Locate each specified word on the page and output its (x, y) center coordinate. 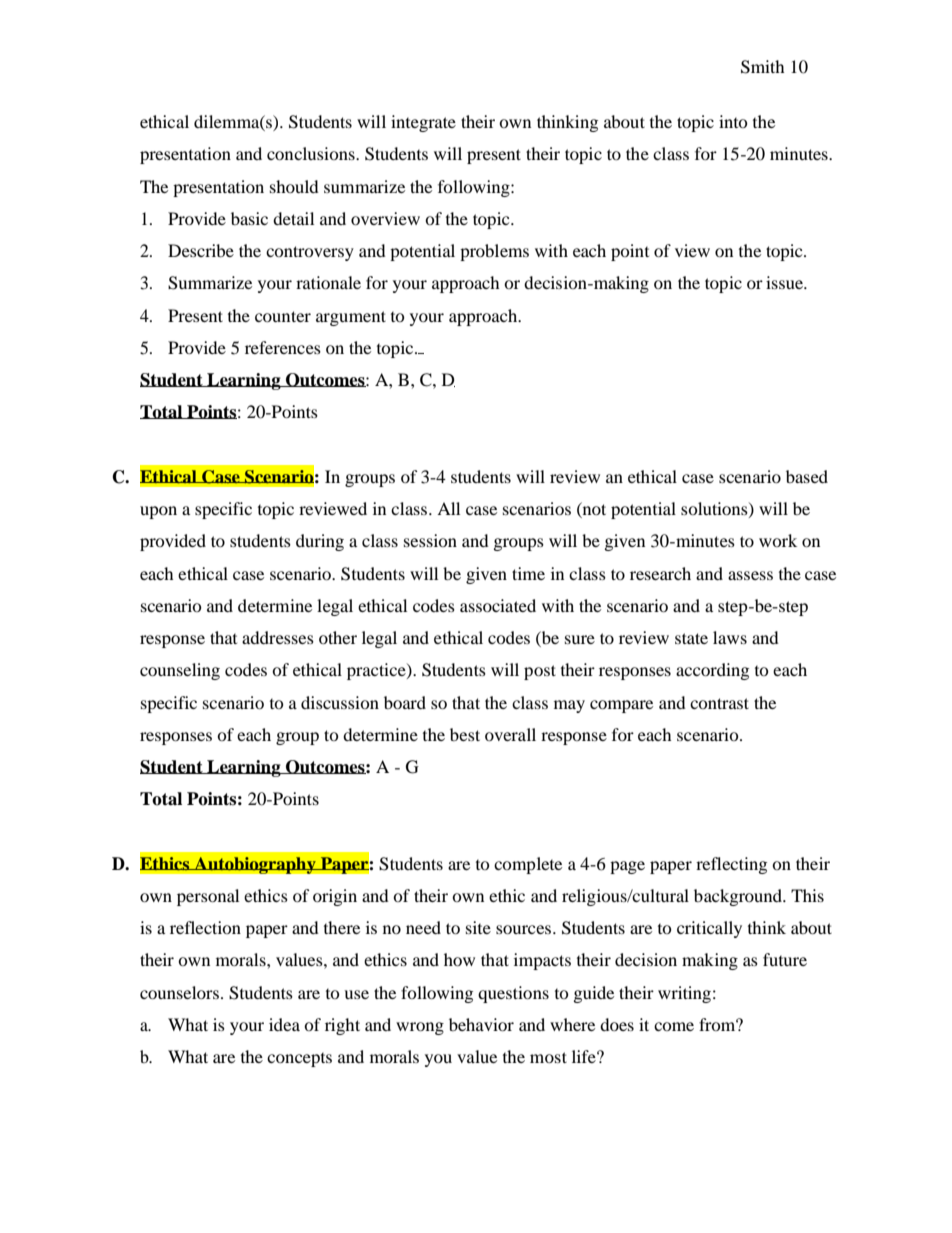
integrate (423, 123)
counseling (180, 671)
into (733, 121)
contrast (719, 703)
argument (351, 318)
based (807, 476)
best (465, 734)
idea (284, 1024)
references (283, 347)
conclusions (312, 153)
